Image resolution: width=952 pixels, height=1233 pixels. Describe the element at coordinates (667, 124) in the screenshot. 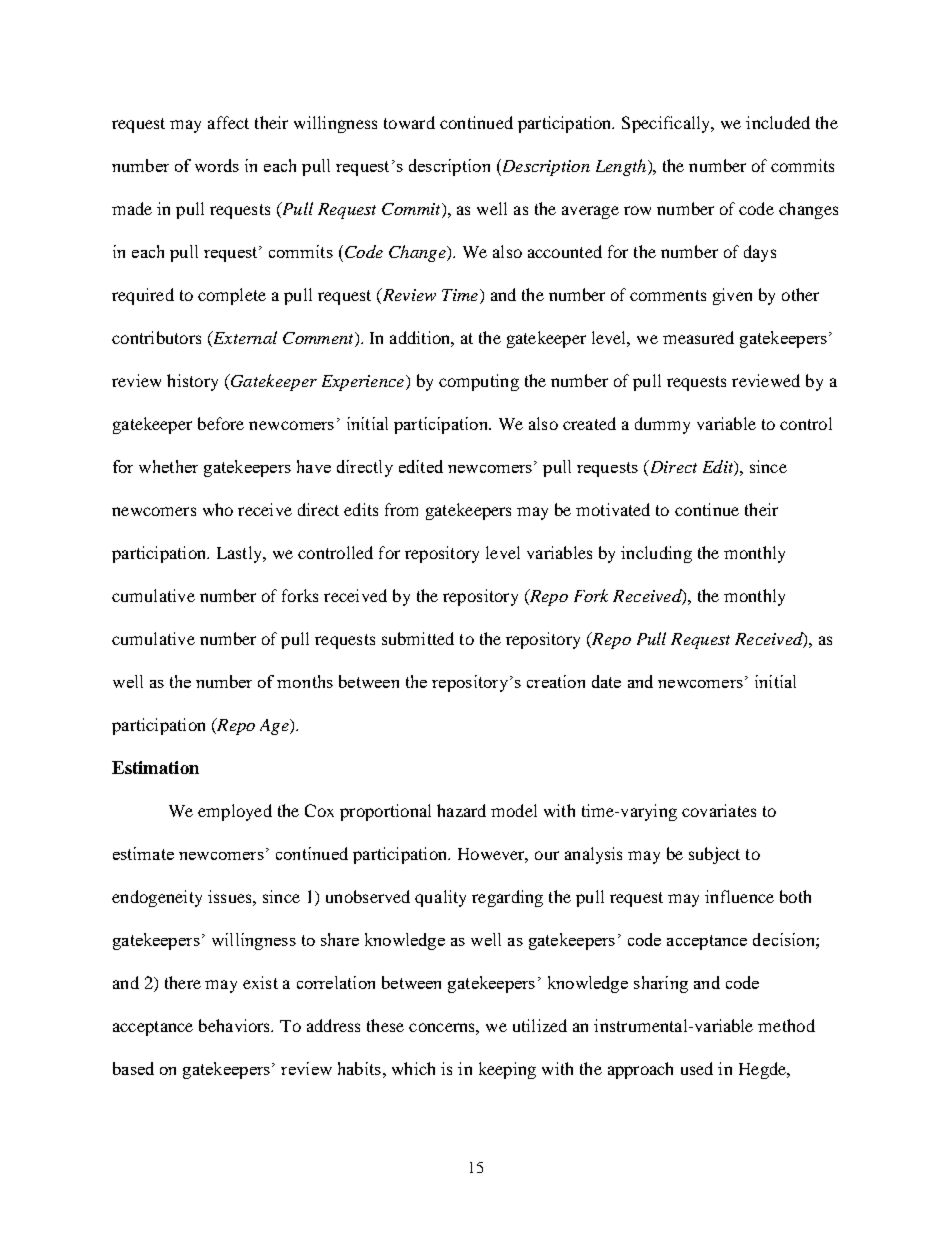

I see `Specifically` at that location.
